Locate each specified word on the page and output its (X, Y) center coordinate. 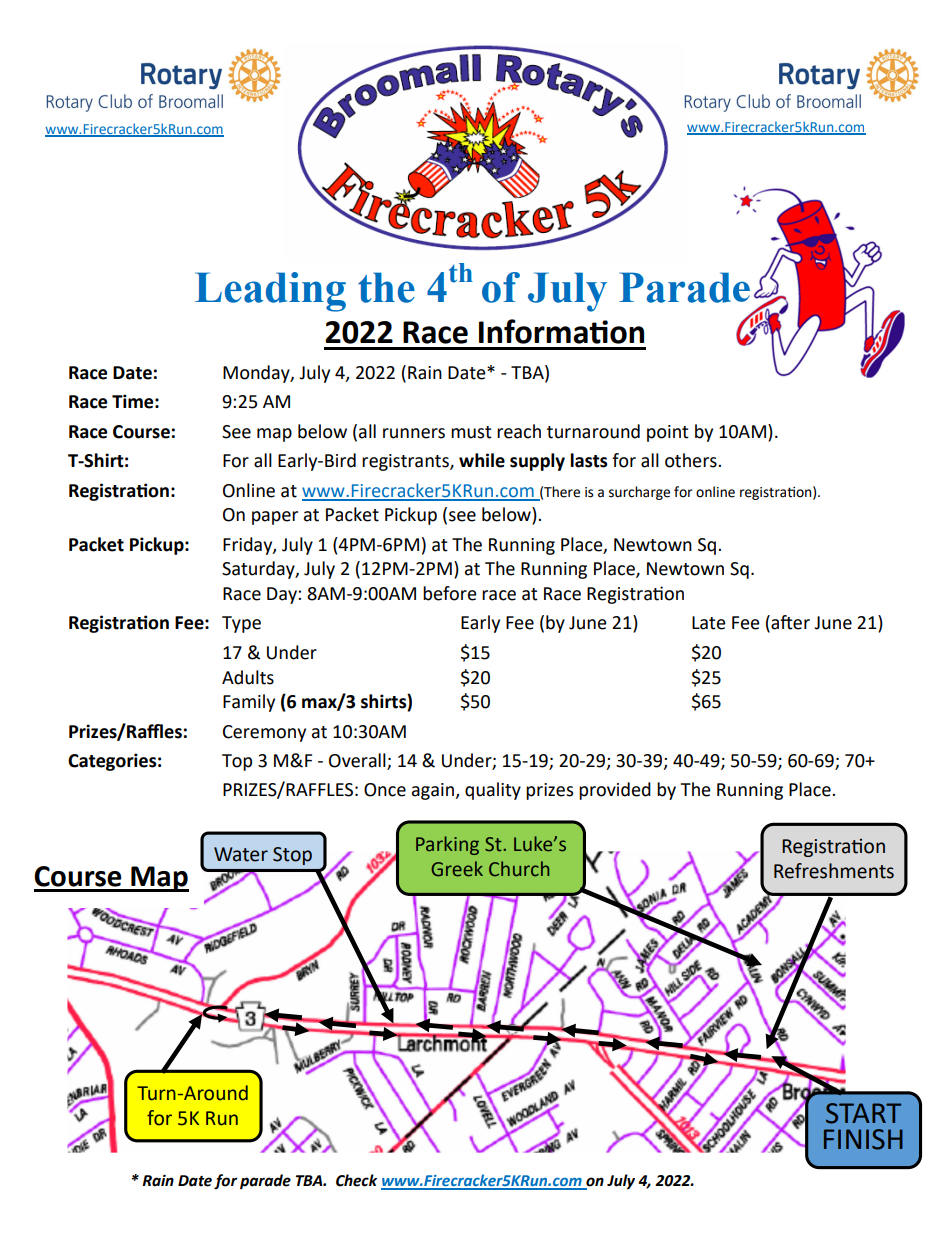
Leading (270, 292)
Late (709, 623)
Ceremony (264, 733)
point (668, 433)
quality (493, 791)
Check (356, 1180)
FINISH (863, 1139)
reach (519, 431)
